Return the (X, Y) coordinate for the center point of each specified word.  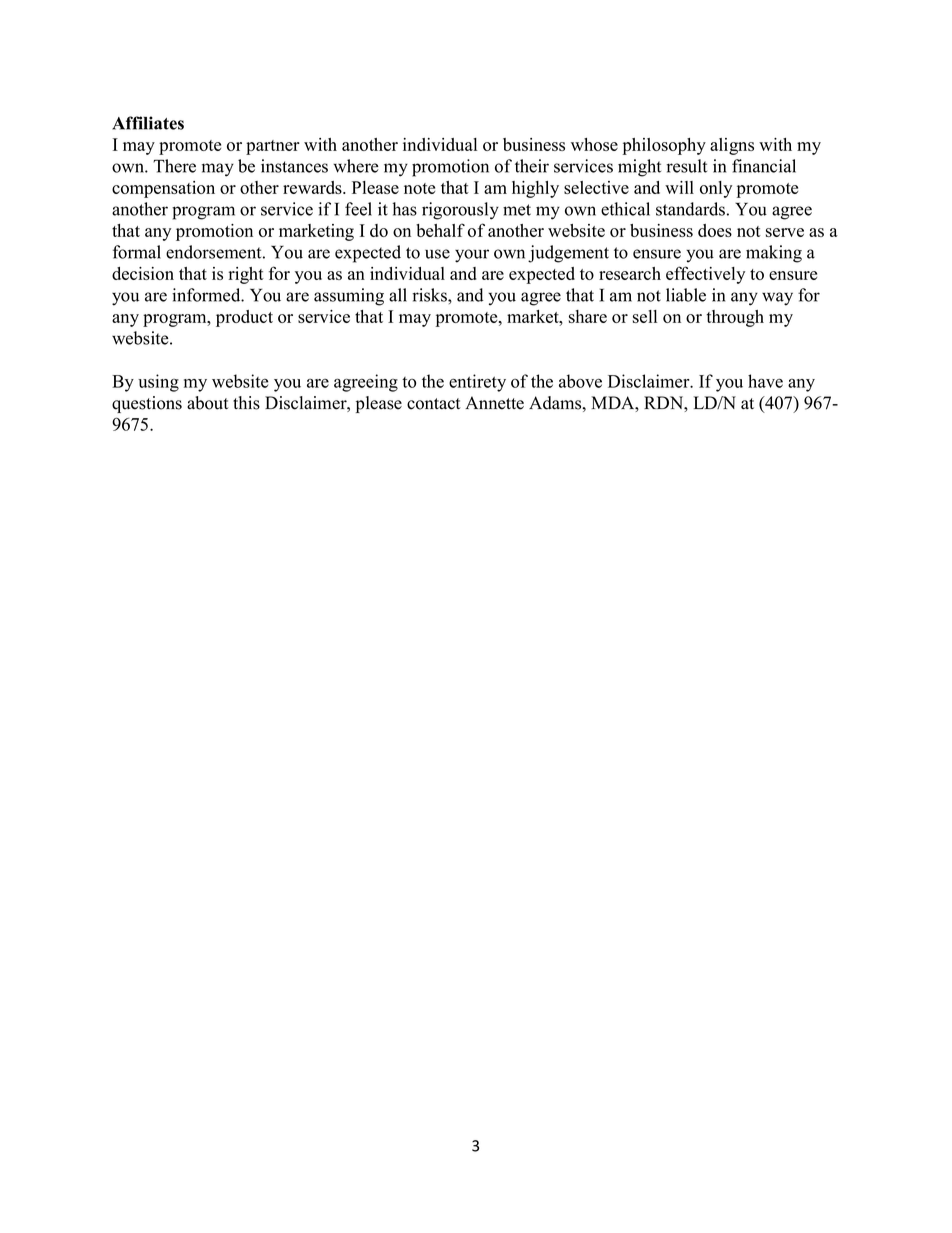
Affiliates (148, 123)
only (716, 189)
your (472, 256)
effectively (705, 275)
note (419, 188)
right (246, 275)
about (208, 403)
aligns (732, 146)
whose (594, 144)
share (588, 316)
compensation (163, 189)
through (735, 318)
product (244, 318)
